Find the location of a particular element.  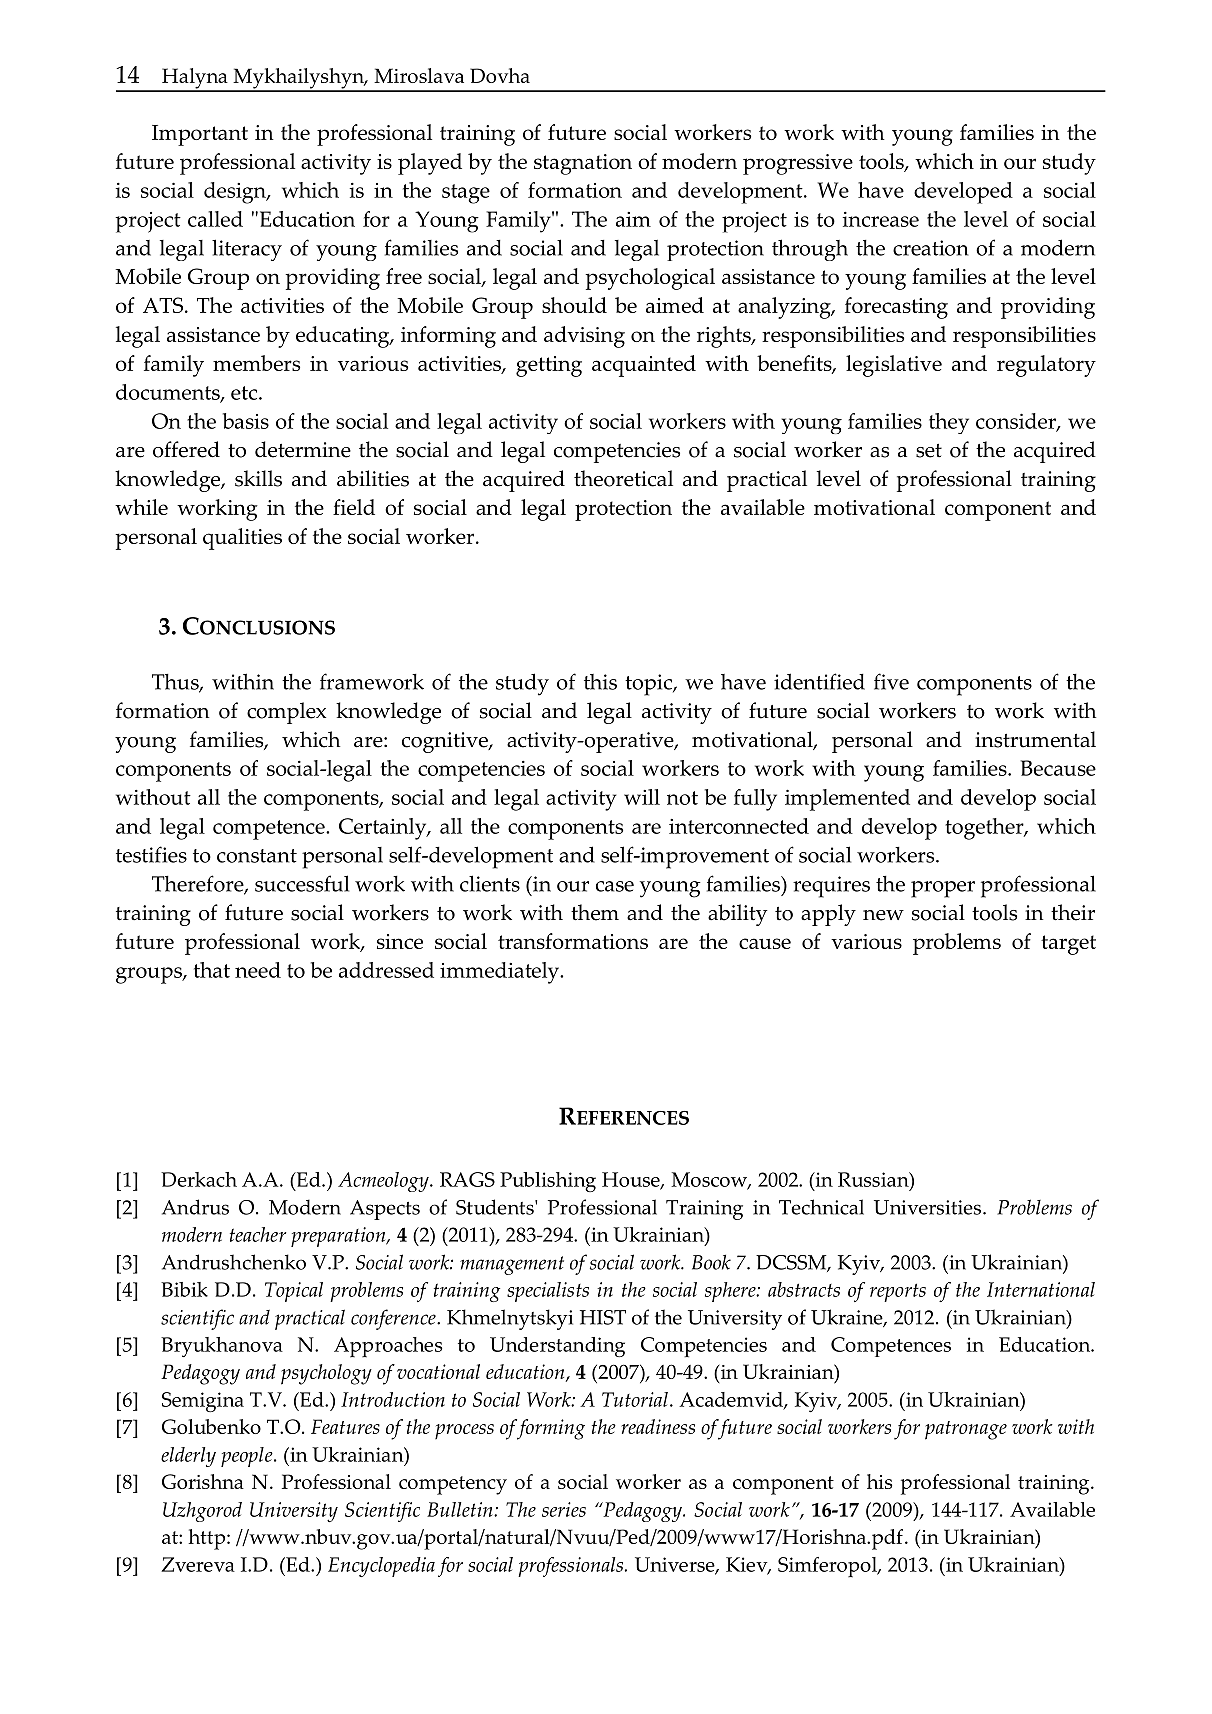

skills is located at coordinates (258, 478).
